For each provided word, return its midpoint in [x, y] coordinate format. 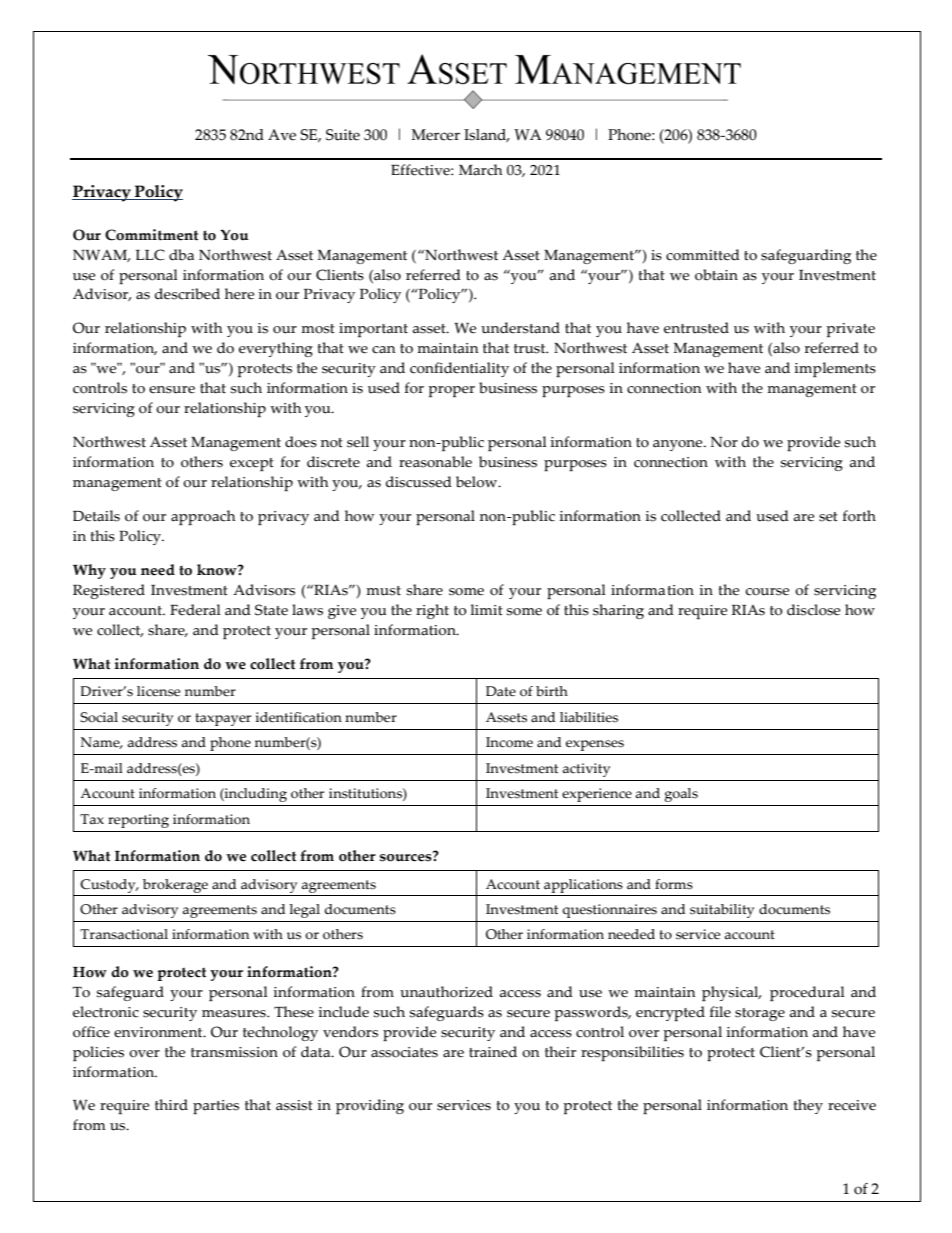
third [171, 1105]
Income [509, 742]
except [252, 464]
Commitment [151, 235]
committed [703, 255]
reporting [138, 821]
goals [681, 795]
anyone [679, 445]
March [480, 170]
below [478, 482]
